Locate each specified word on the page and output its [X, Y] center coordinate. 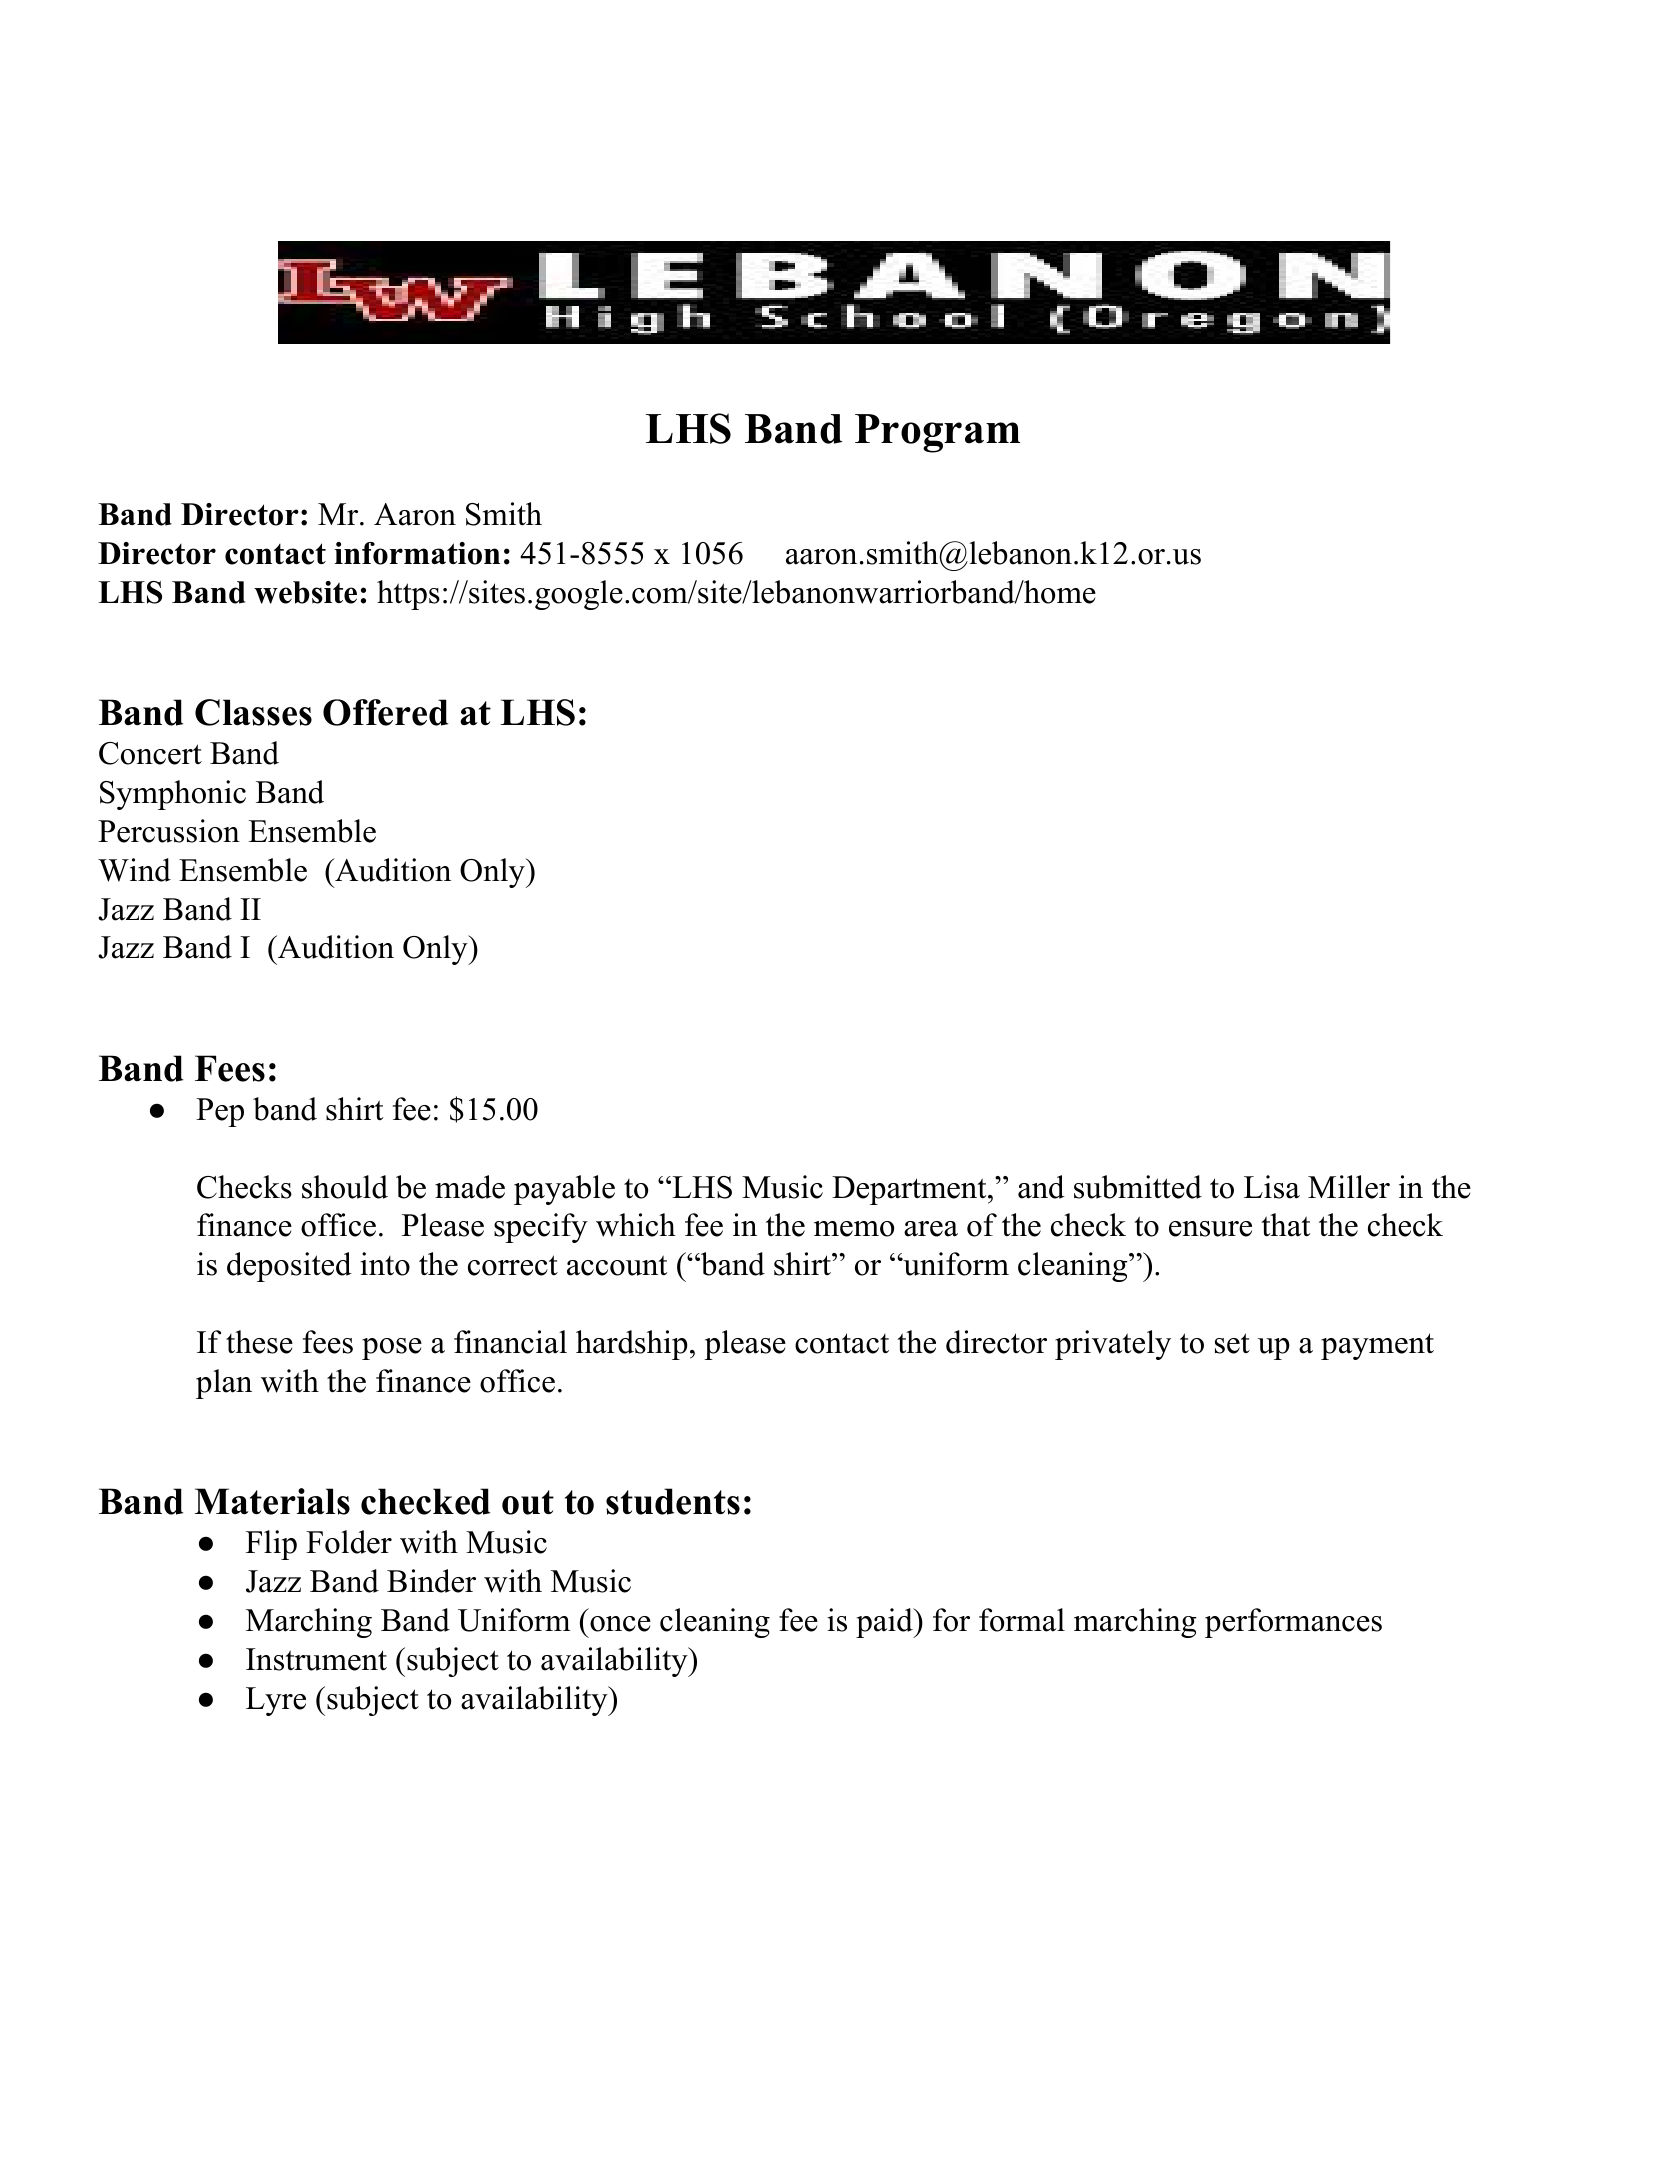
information [417, 553]
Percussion [169, 831]
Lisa [1272, 1187]
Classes [253, 712]
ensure [1210, 1229]
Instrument [316, 1659]
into [385, 1264]
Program [937, 433]
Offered [386, 712]
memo [854, 1229]
